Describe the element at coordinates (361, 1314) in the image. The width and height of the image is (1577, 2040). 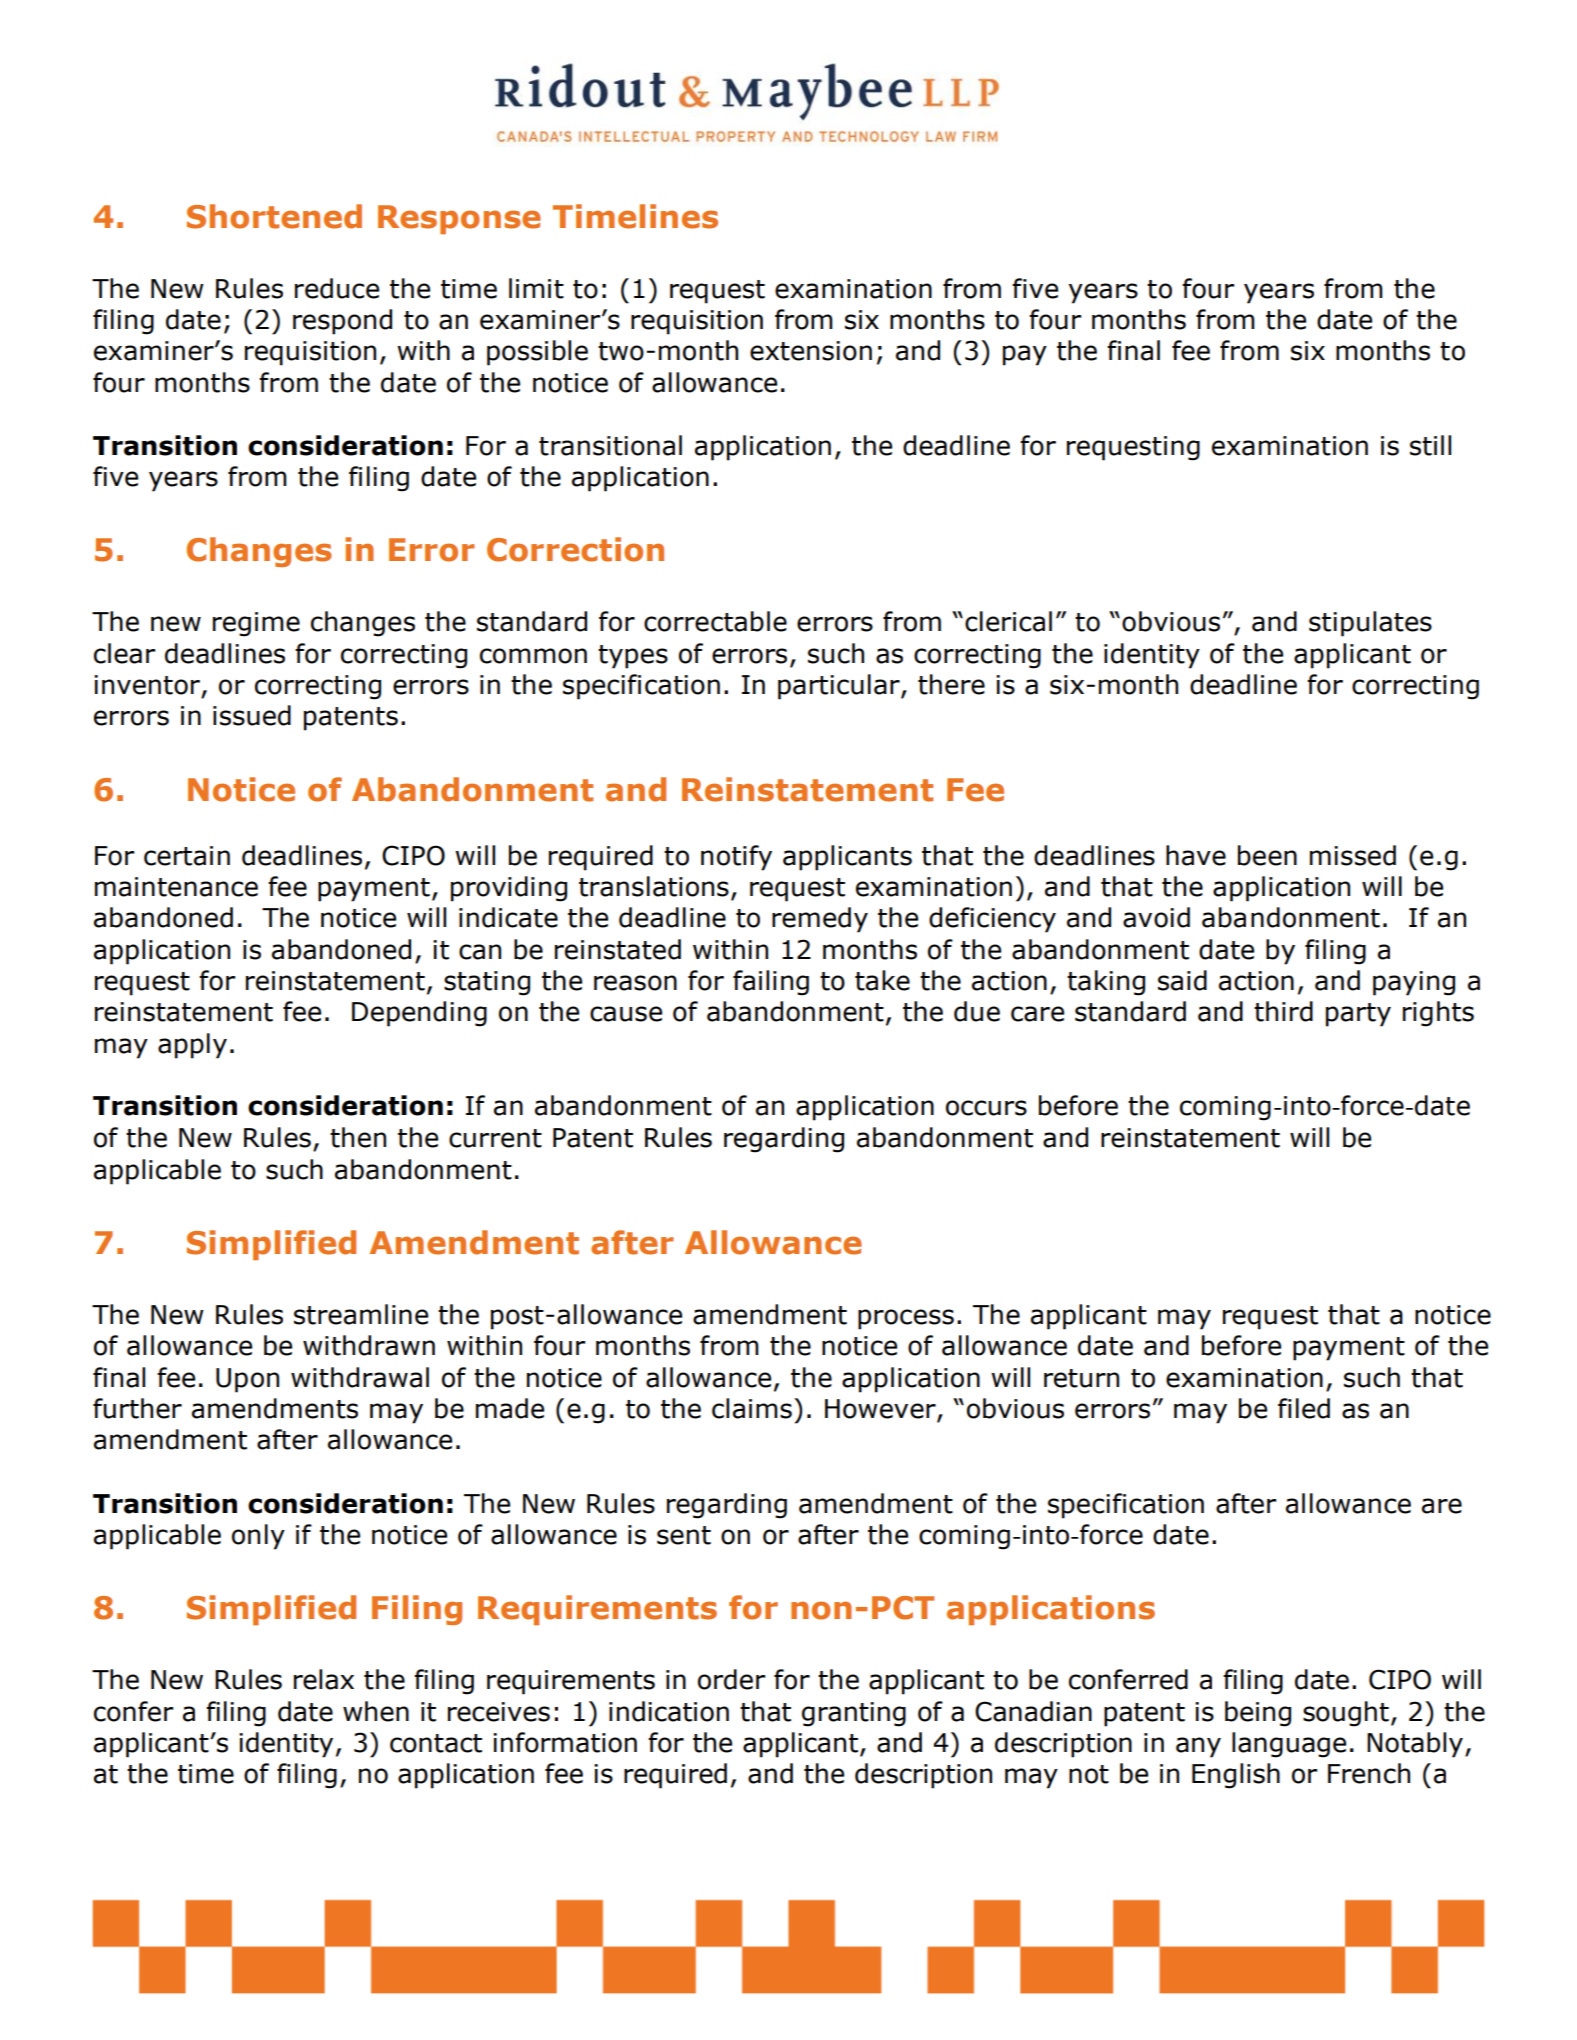
I see `streamline` at that location.
